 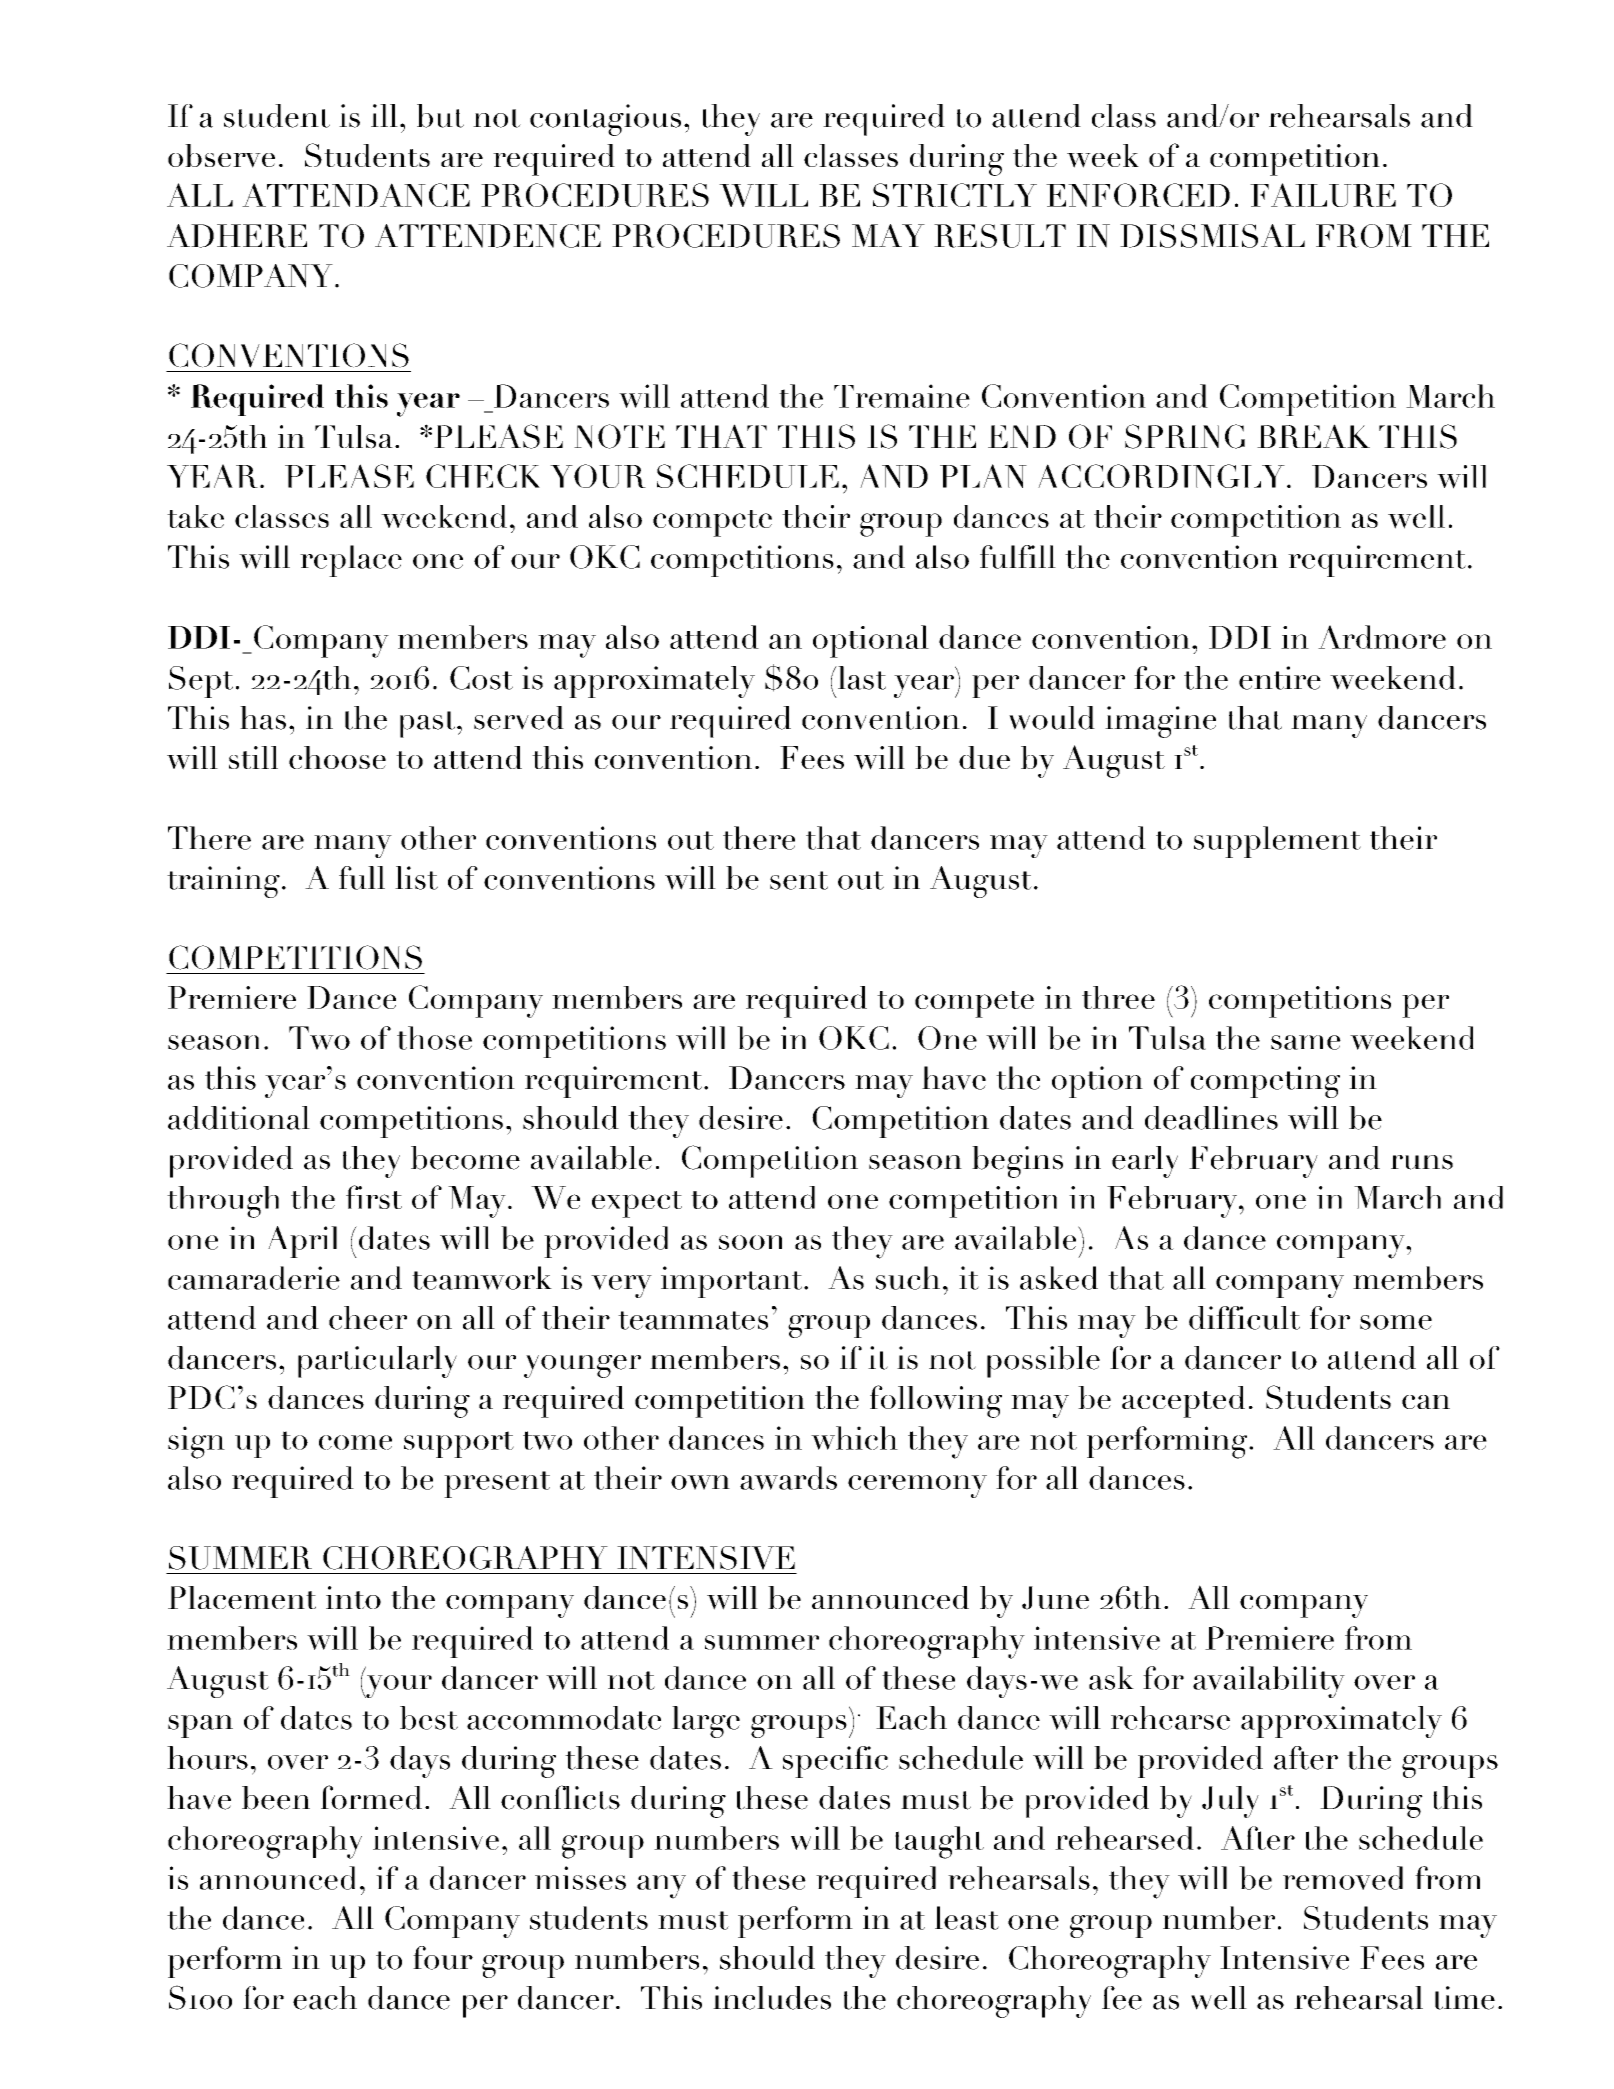 What do you see at coordinates (750, 1242) in the screenshot?
I see `soon` at bounding box center [750, 1242].
